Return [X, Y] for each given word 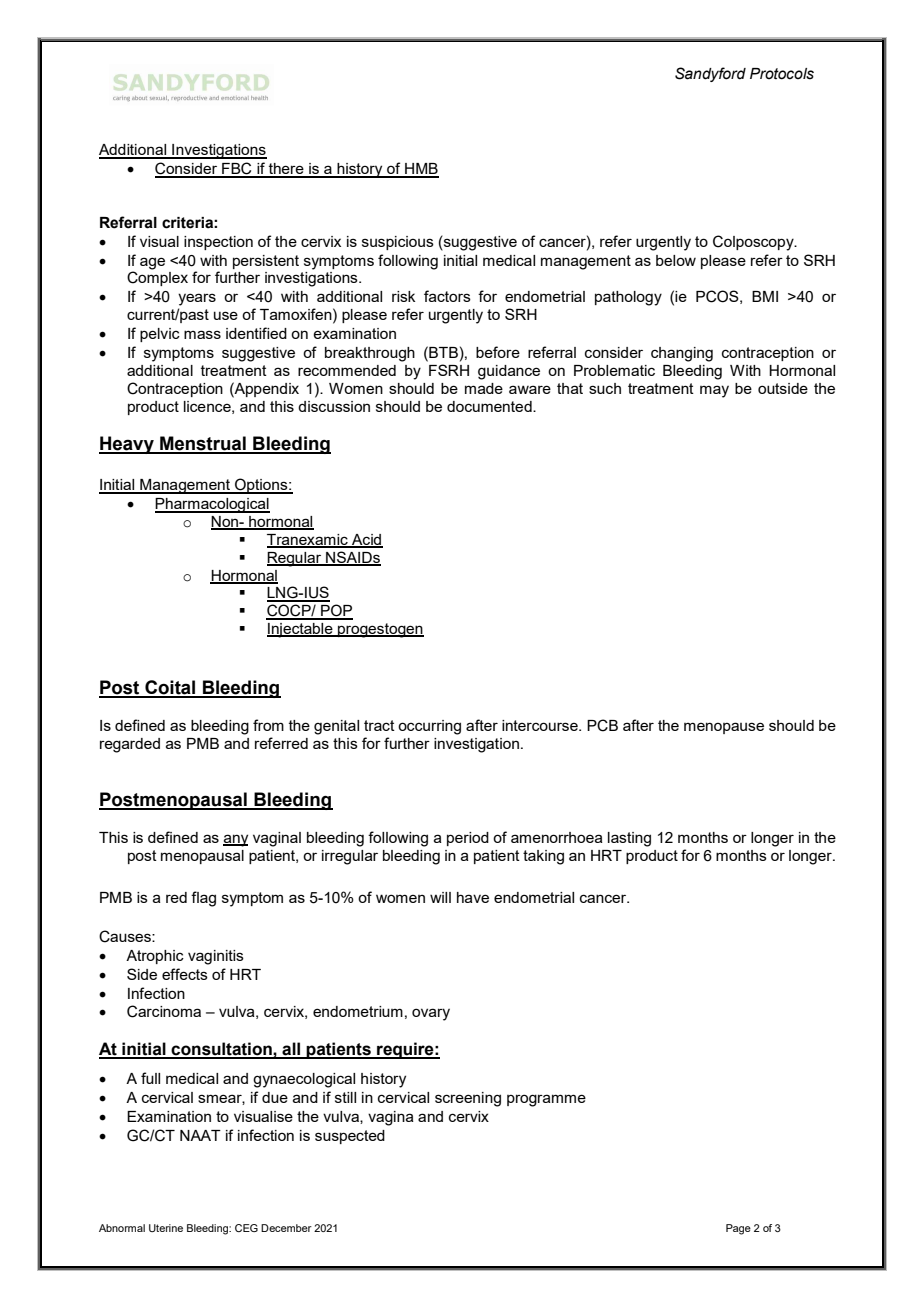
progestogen [380, 630]
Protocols [782, 74]
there [286, 170]
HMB [421, 170]
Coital [170, 688]
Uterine [166, 1228]
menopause [724, 728]
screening [468, 1099]
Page [738, 1229]
